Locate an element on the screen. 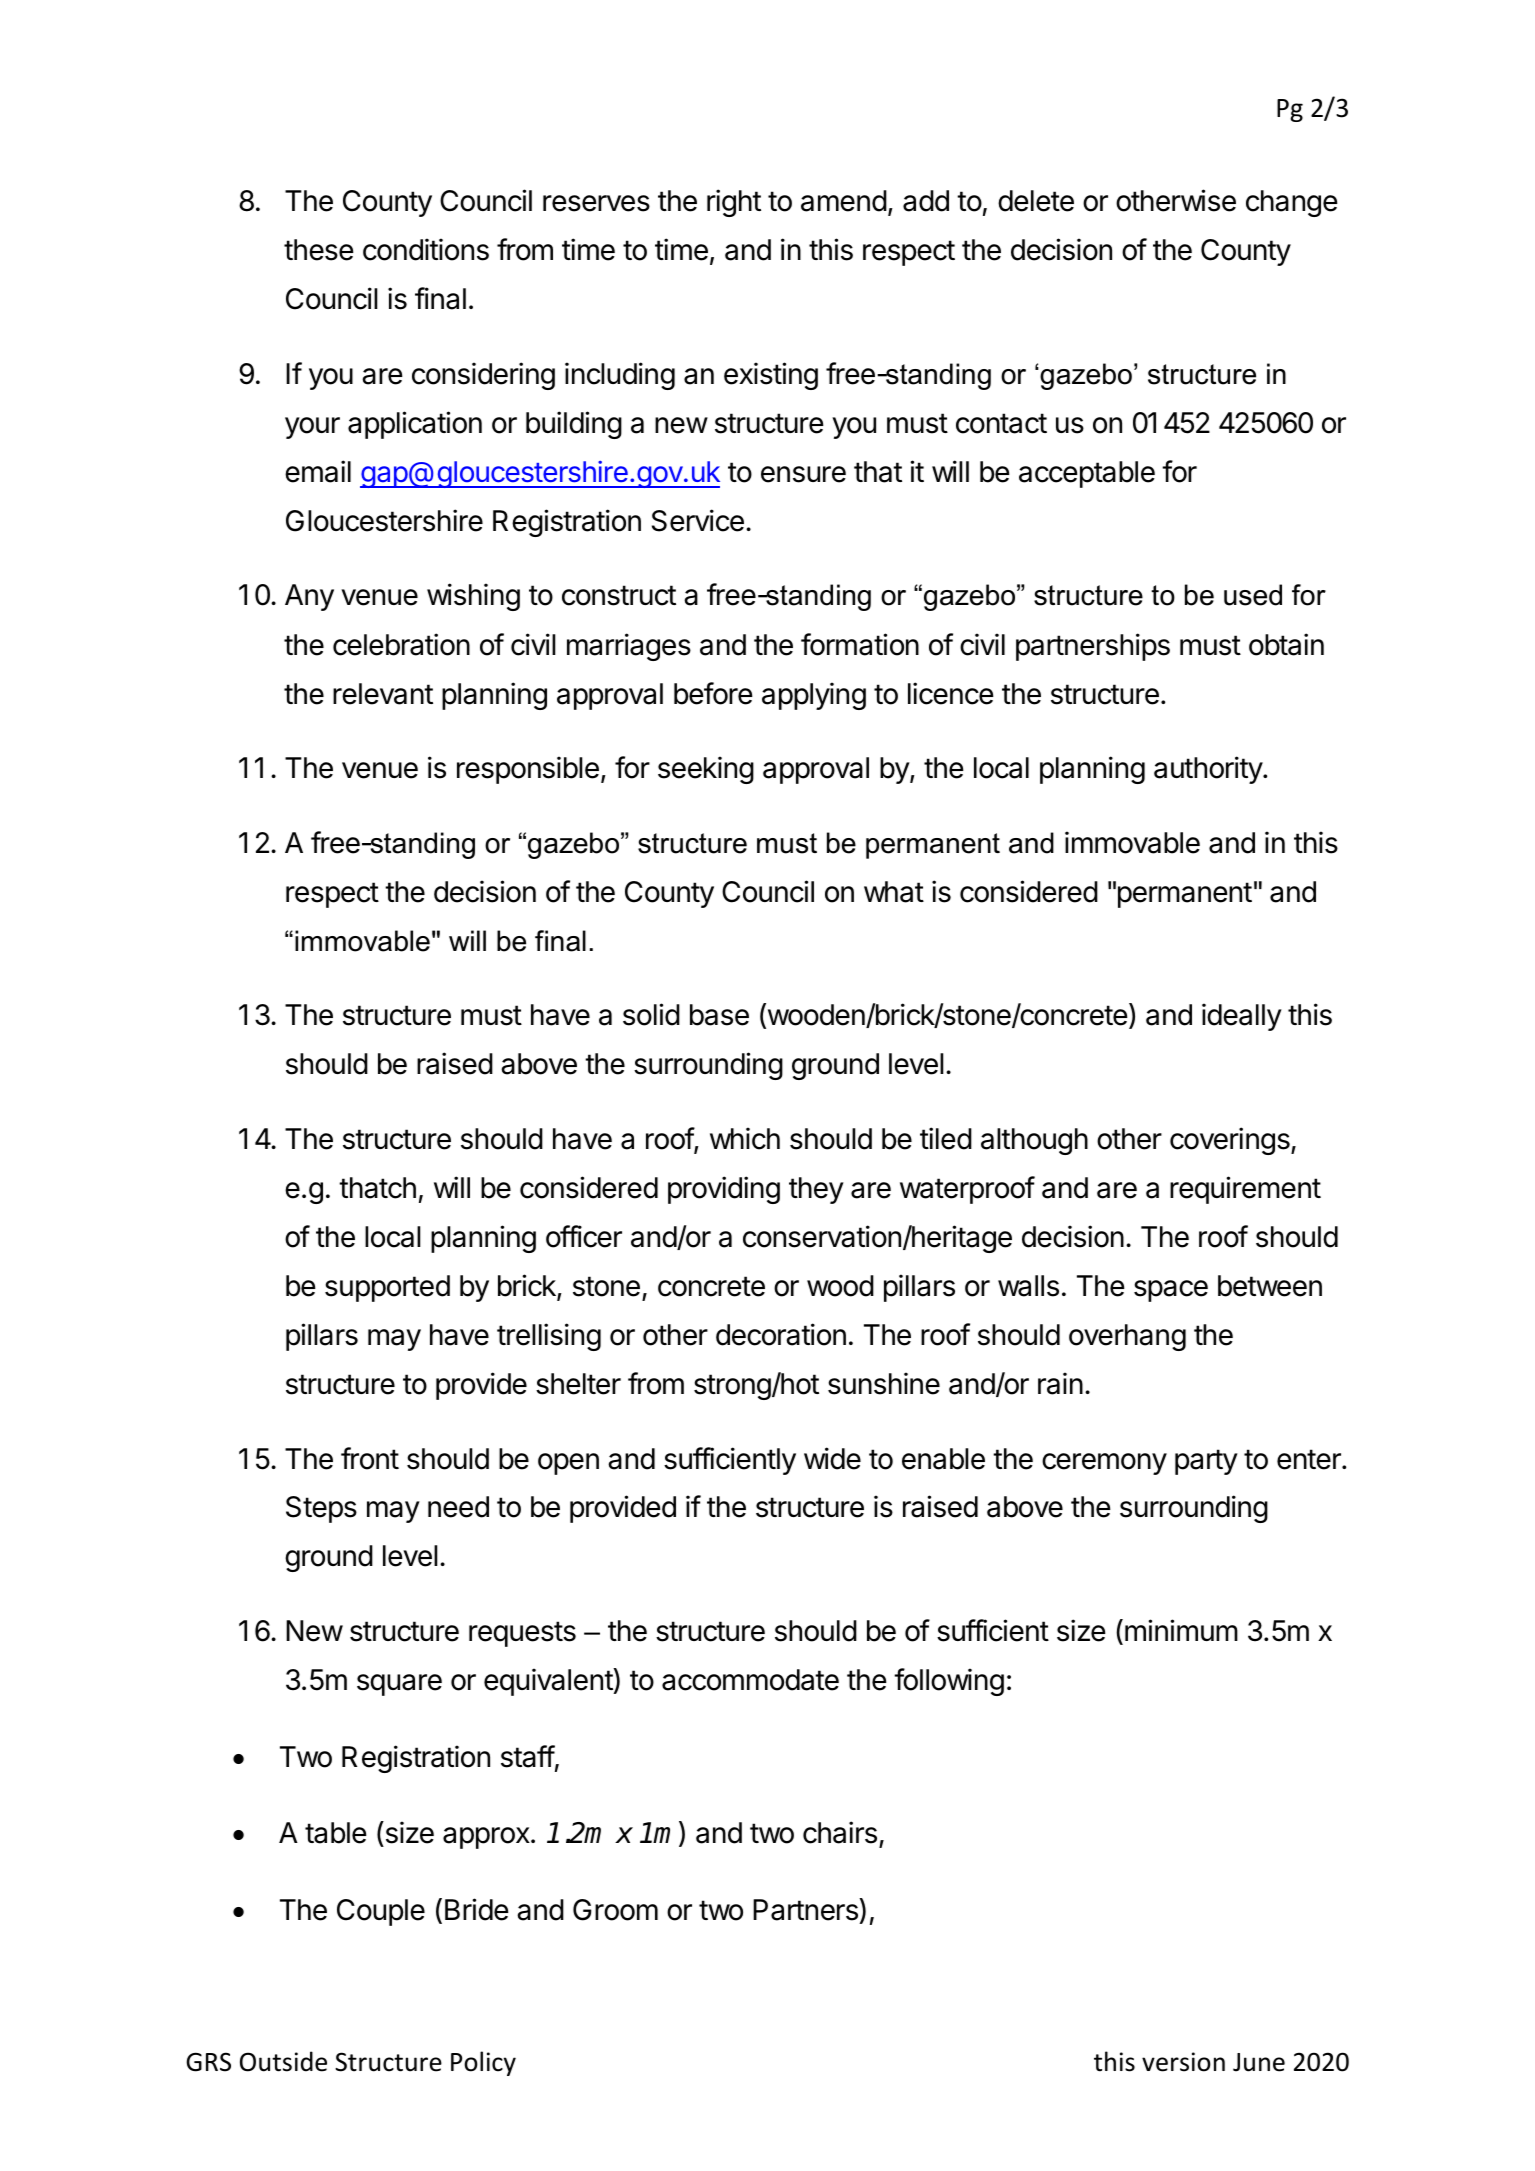 The width and height of the screenshot is (1535, 2171). Outside is located at coordinates (283, 2061).
